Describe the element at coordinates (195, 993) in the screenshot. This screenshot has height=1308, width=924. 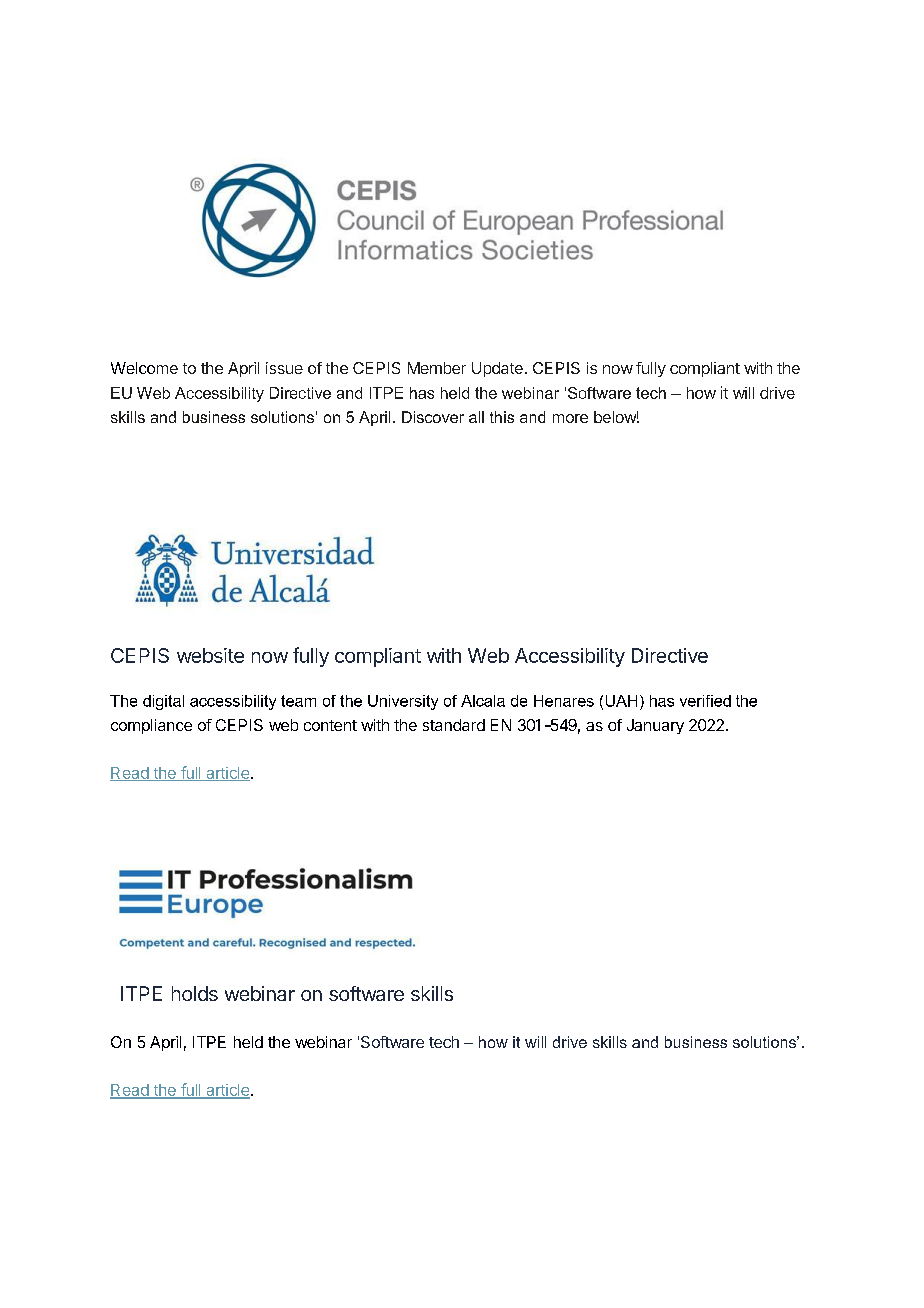
I see `holds` at that location.
